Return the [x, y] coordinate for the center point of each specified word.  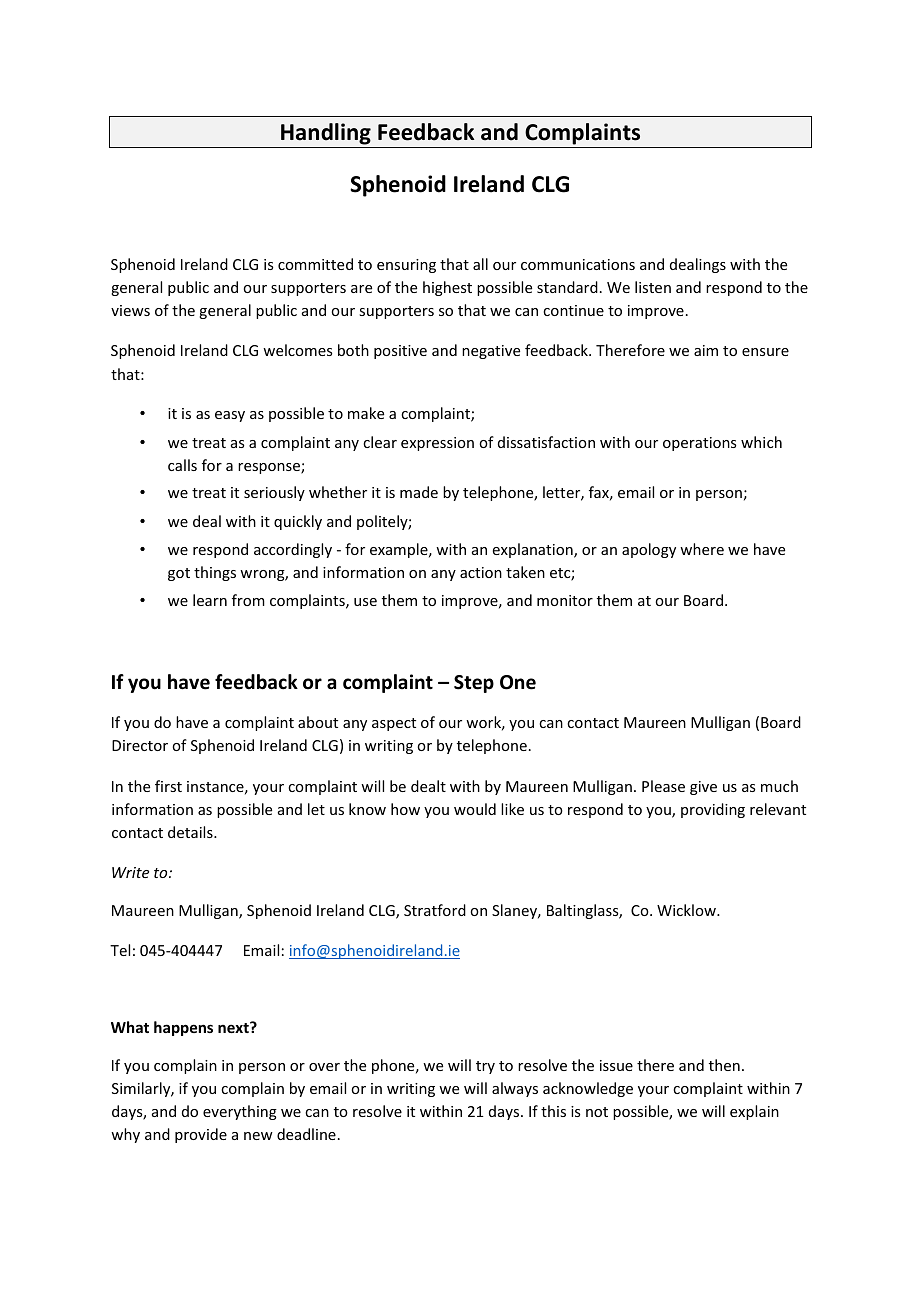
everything [240, 1112]
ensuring [406, 266]
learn [210, 600]
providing [713, 810]
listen [653, 287]
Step [474, 684]
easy [230, 416]
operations [699, 444]
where [702, 549]
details [191, 832]
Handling [326, 134]
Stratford [435, 910]
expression [437, 444]
